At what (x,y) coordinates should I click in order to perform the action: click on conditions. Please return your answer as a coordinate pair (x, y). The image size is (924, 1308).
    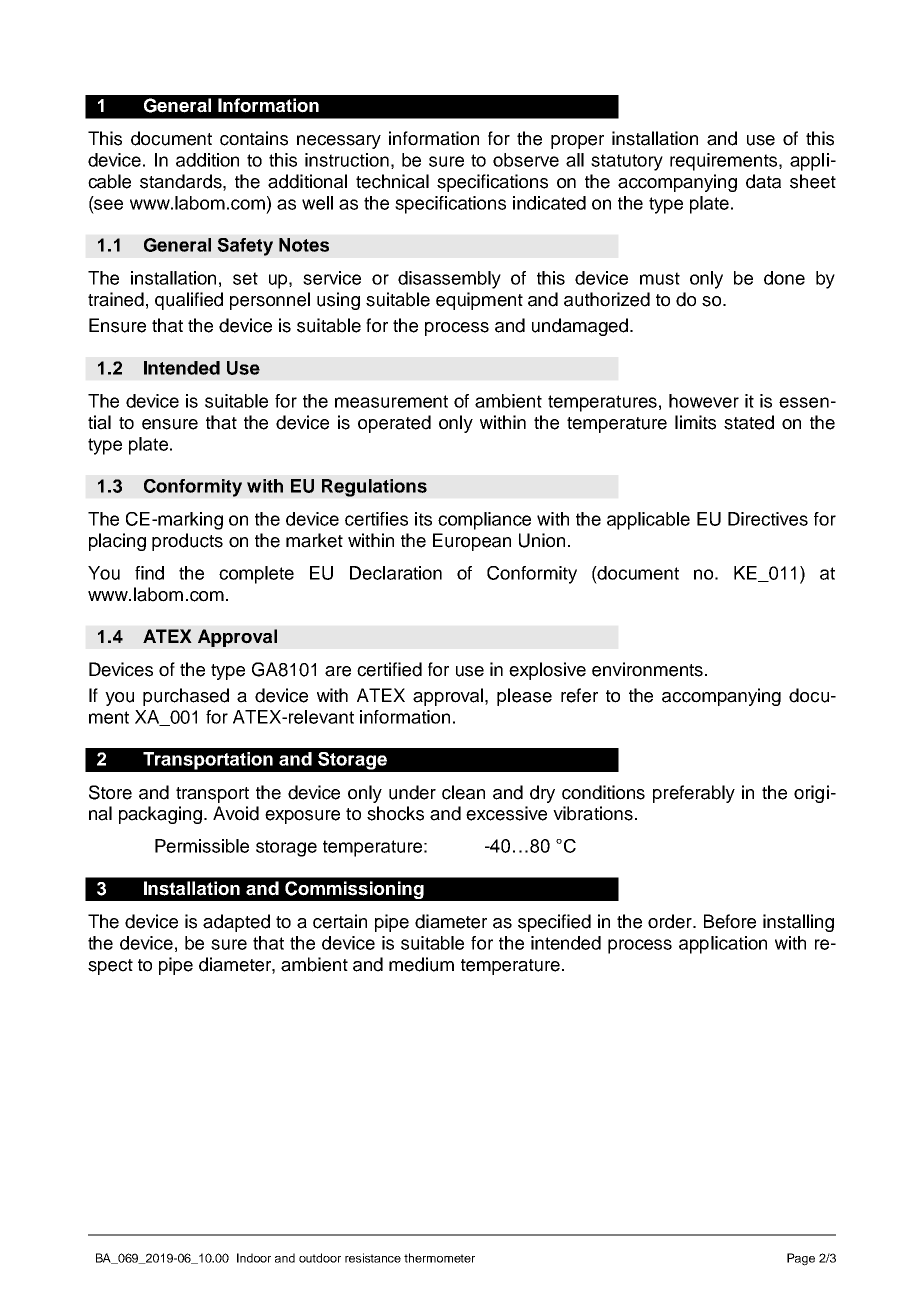
    Looking at the image, I should click on (603, 792).
